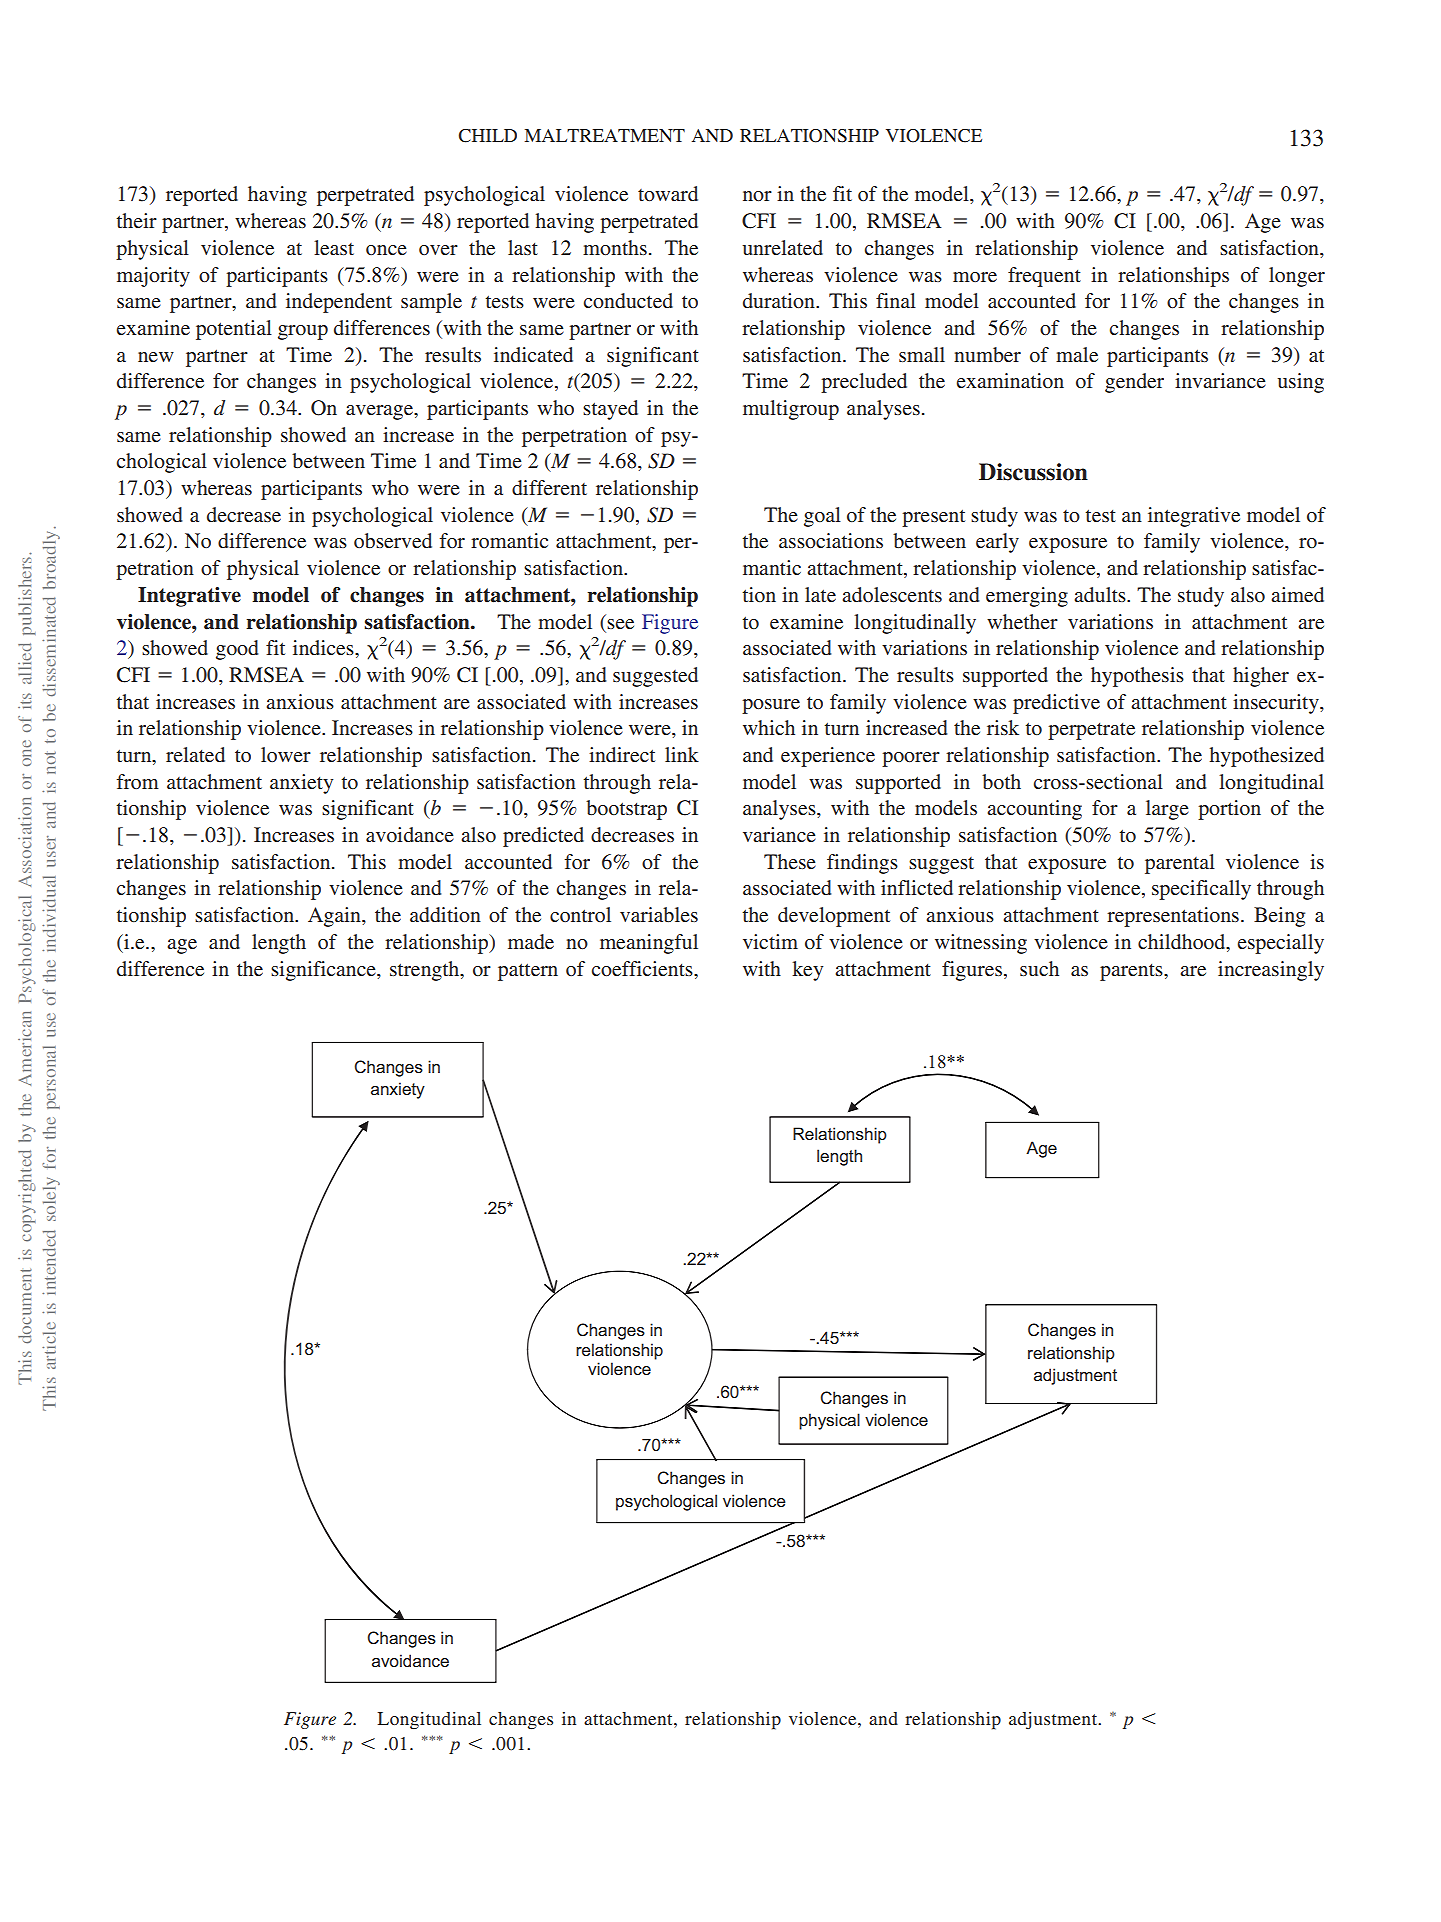 This page has width=1441, height=1922. I want to click on toward, so click(668, 193).
